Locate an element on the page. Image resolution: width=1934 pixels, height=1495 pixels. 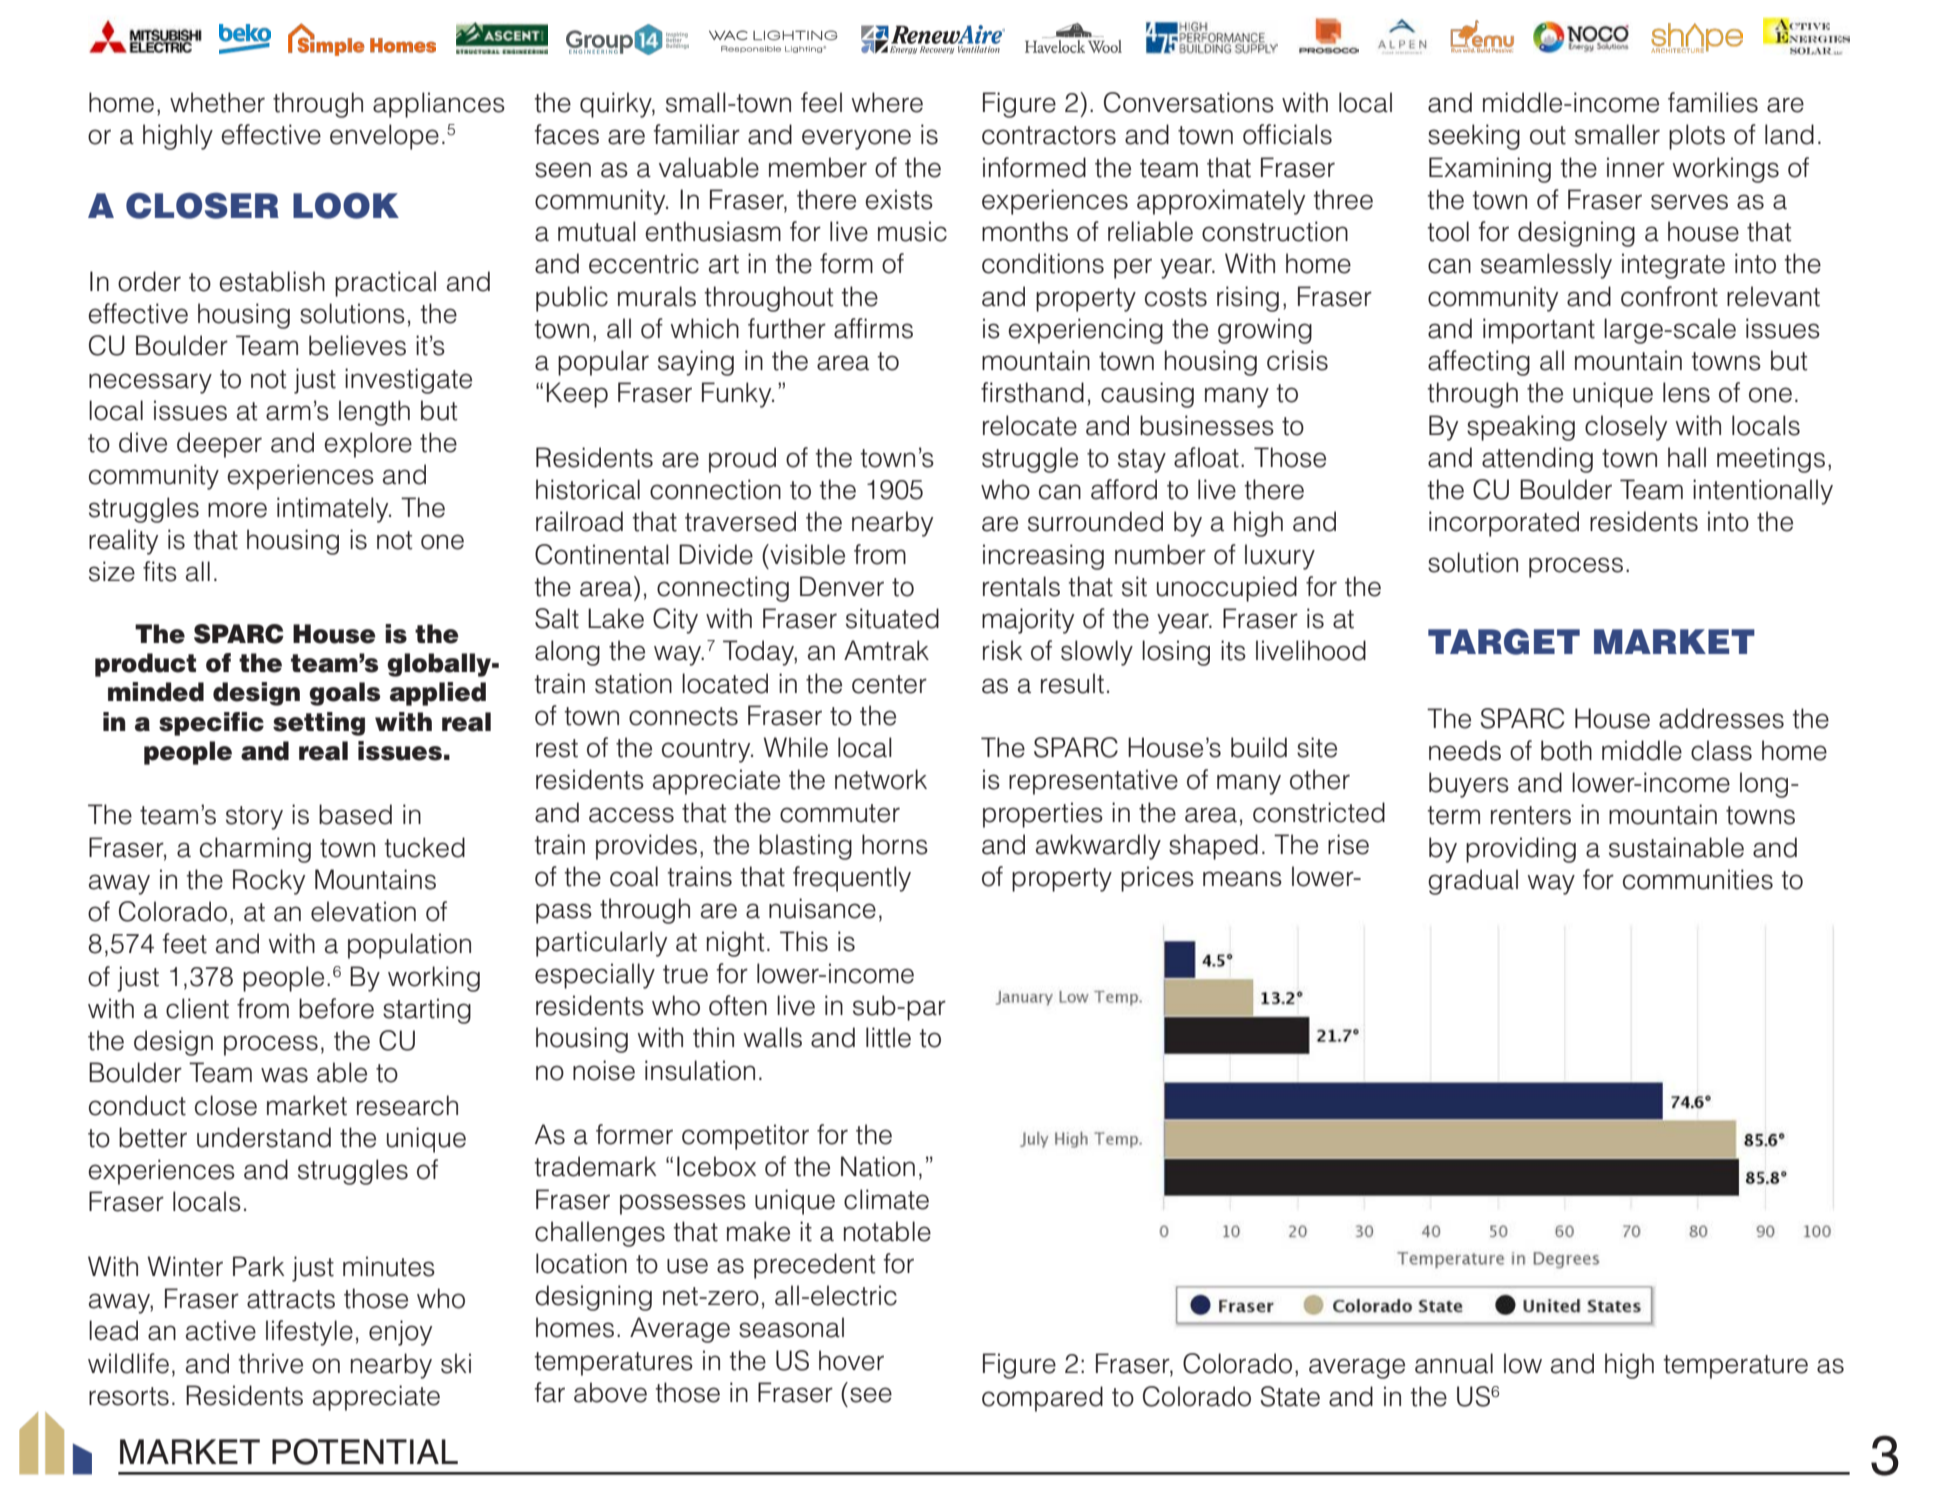
compared is located at coordinates (1042, 1399).
